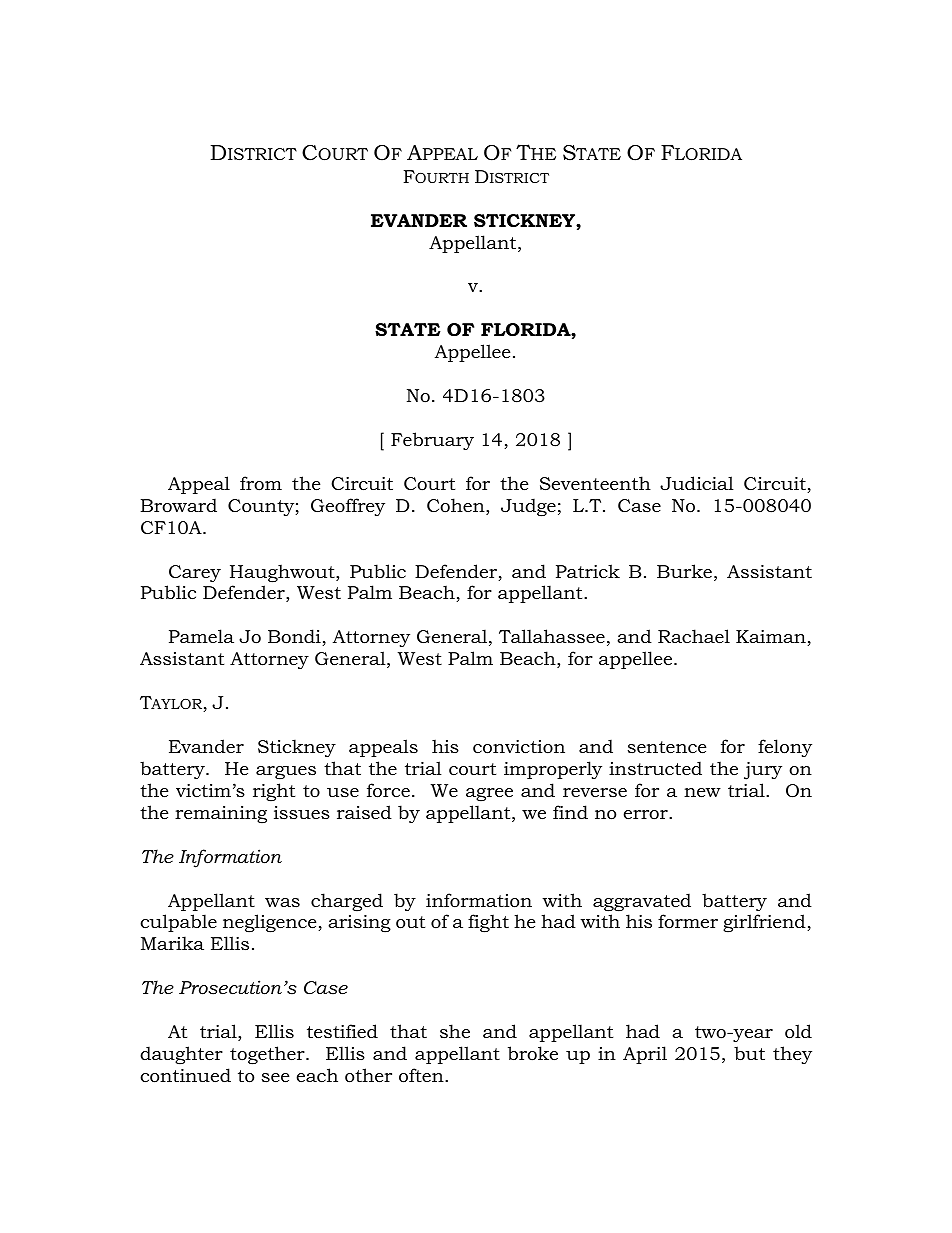 The image size is (952, 1233). What do you see at coordinates (286, 772) in the document?
I see `argues` at bounding box center [286, 772].
